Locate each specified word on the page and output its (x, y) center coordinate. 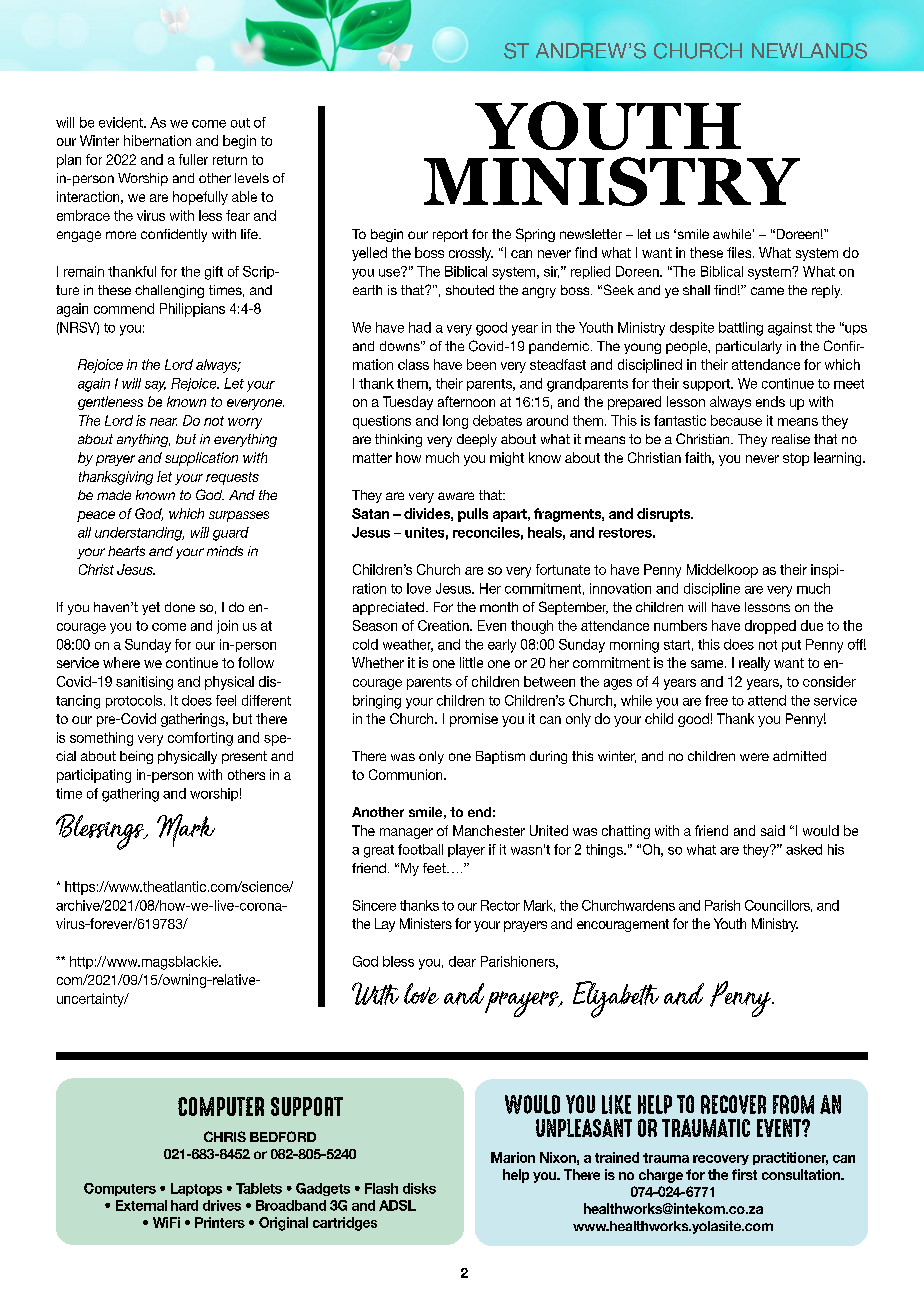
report (450, 235)
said (773, 830)
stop (796, 459)
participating (94, 776)
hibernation (157, 140)
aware (456, 496)
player (466, 851)
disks (419, 1188)
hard (184, 1205)
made (114, 495)
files (740, 252)
